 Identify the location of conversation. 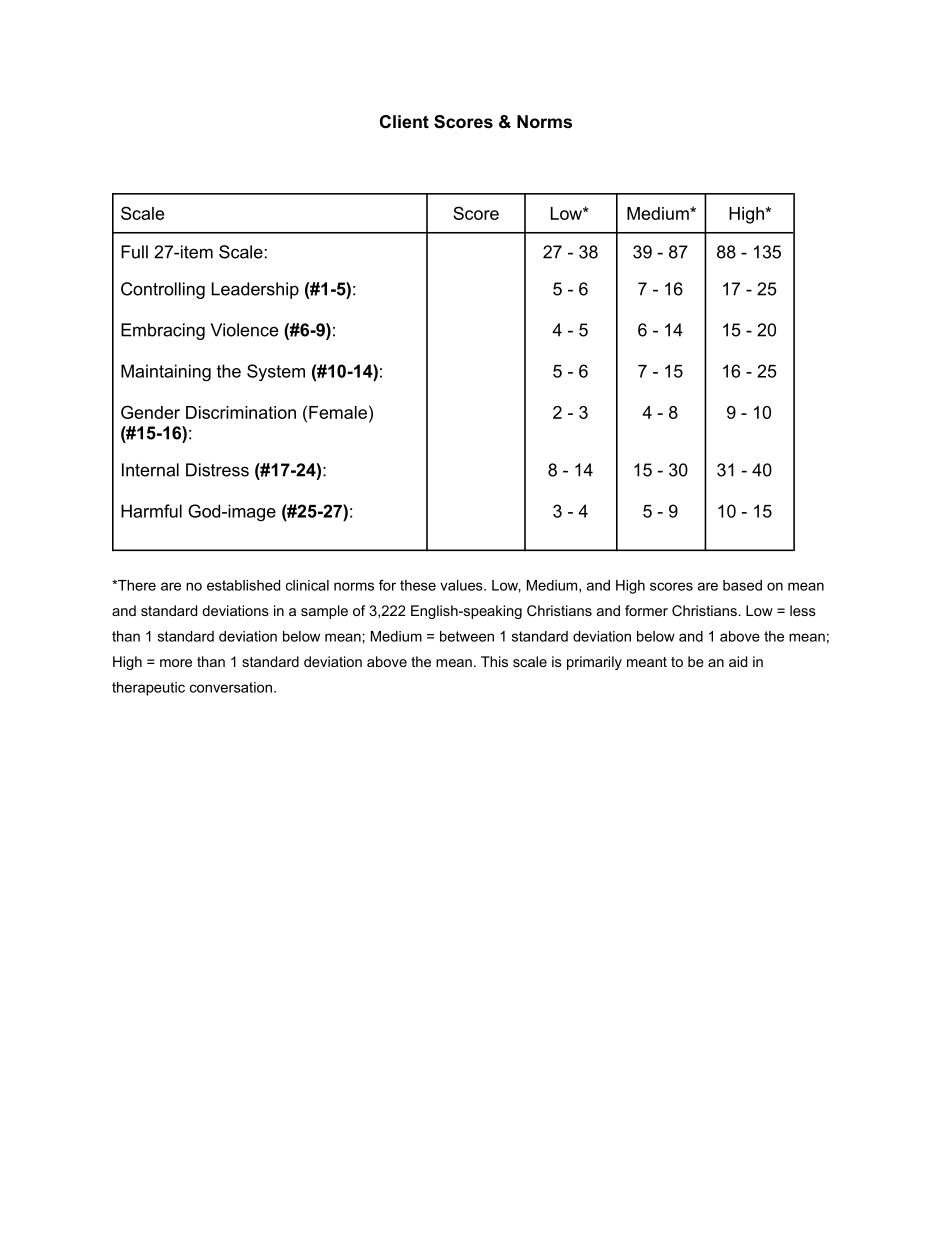
(231, 687).
